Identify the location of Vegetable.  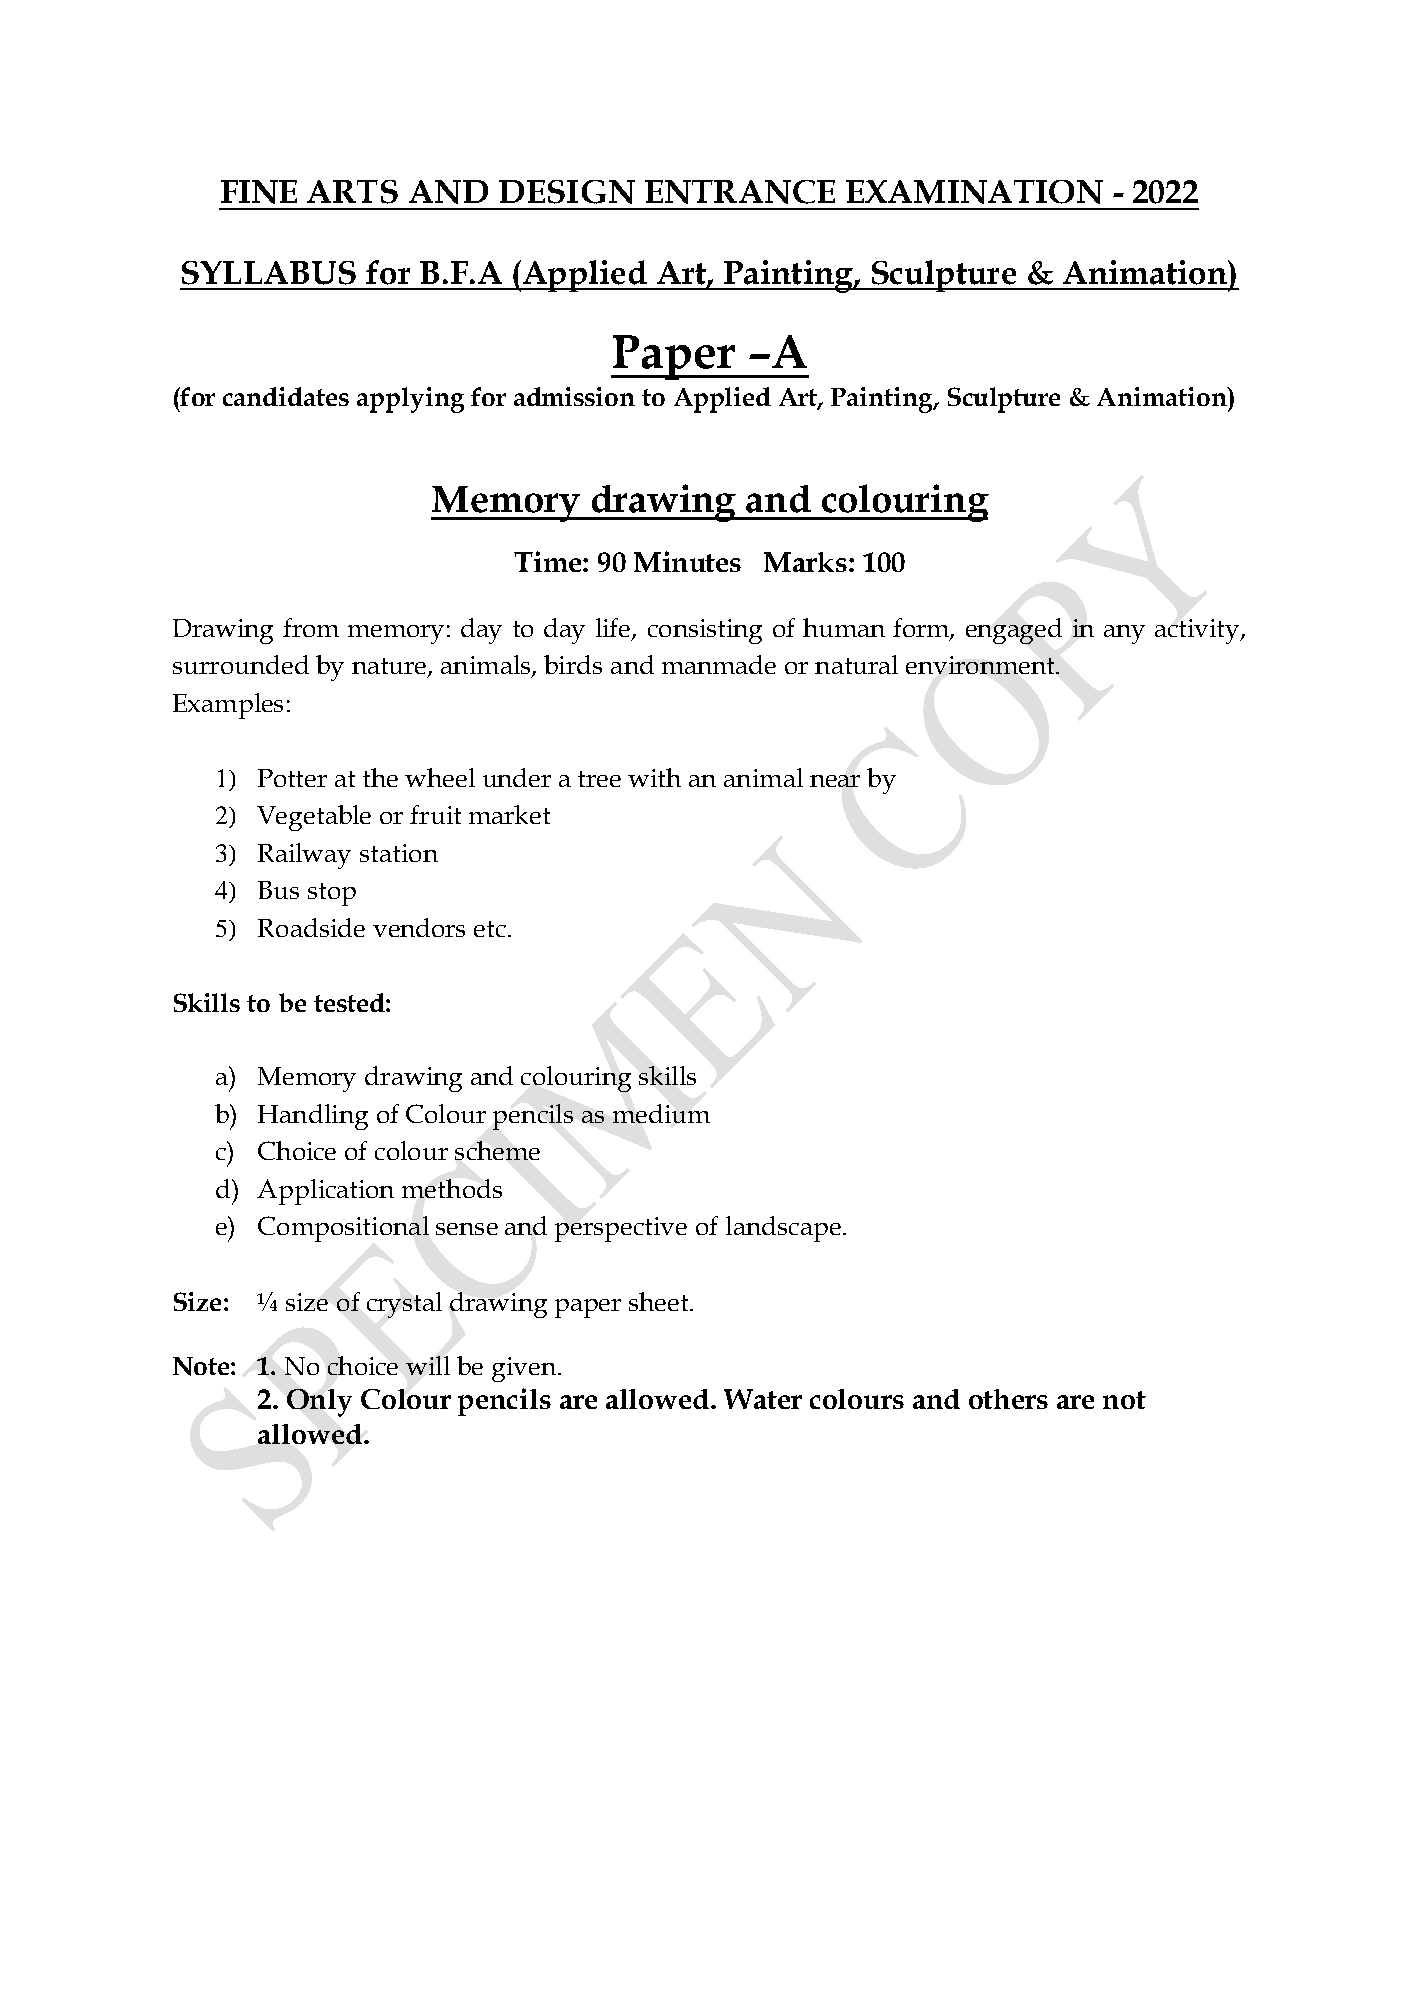
(314, 818).
